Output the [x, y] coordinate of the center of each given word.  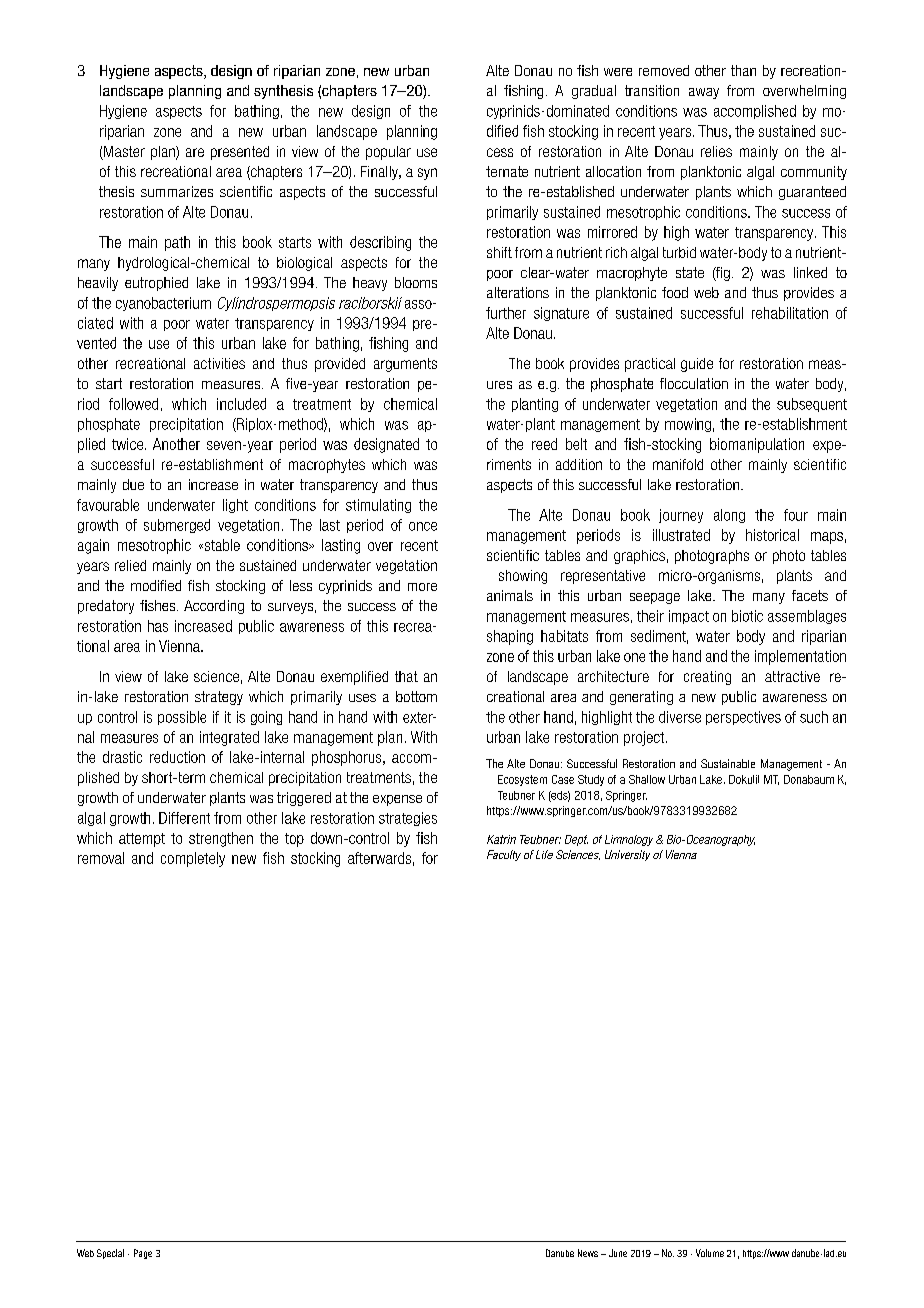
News [588, 1253]
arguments [405, 365]
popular [388, 153]
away [704, 93]
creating [707, 678]
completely [193, 859]
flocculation [694, 383]
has [158, 626]
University [627, 855]
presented [240, 153]
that [406, 676]
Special [110, 1254]
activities [219, 363]
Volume [710, 1253]
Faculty [504, 855]
